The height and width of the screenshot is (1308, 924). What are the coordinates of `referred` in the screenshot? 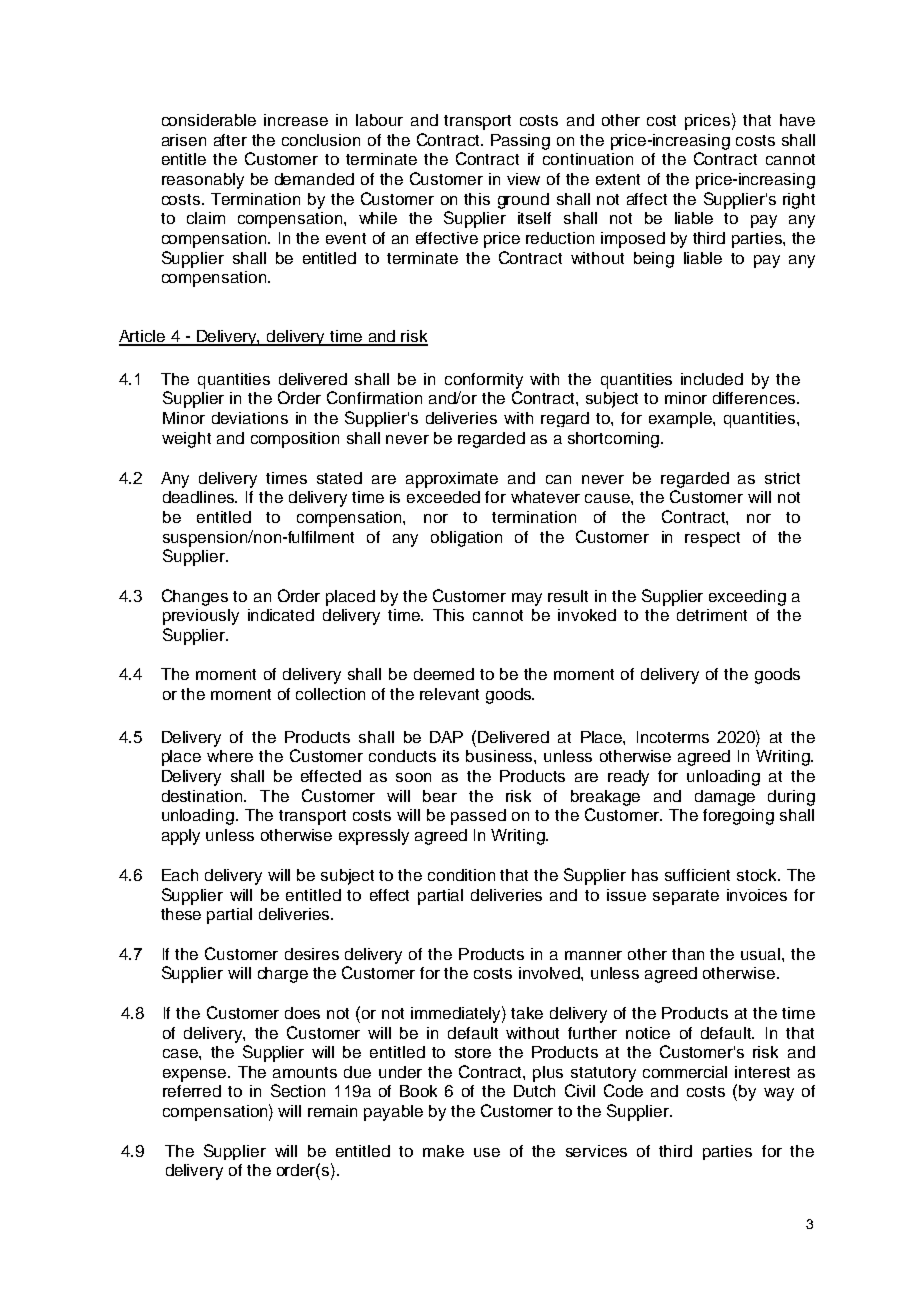 It's located at (192, 1091).
